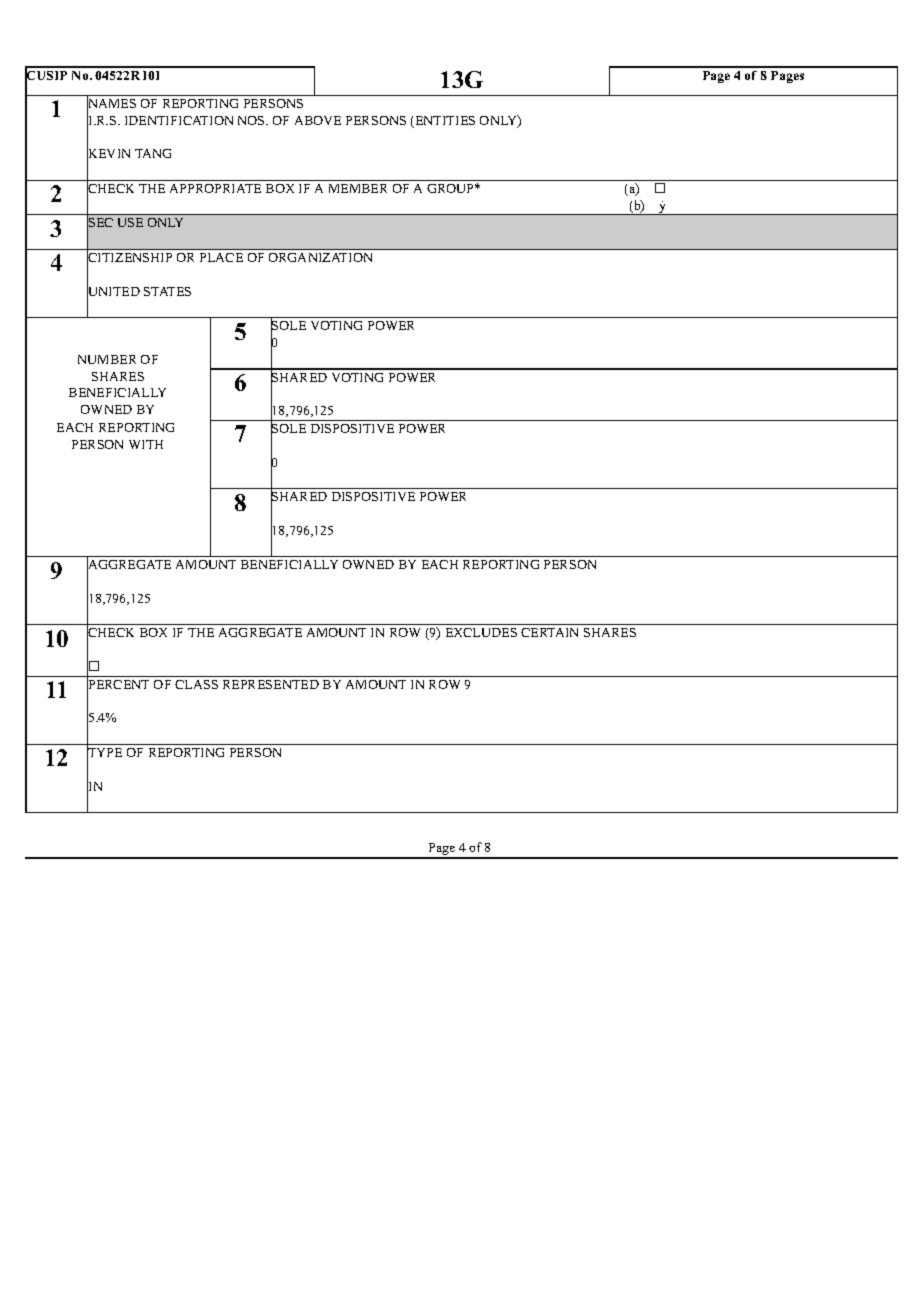  What do you see at coordinates (549, 632) in the page?
I see `CERTAIN` at bounding box center [549, 632].
